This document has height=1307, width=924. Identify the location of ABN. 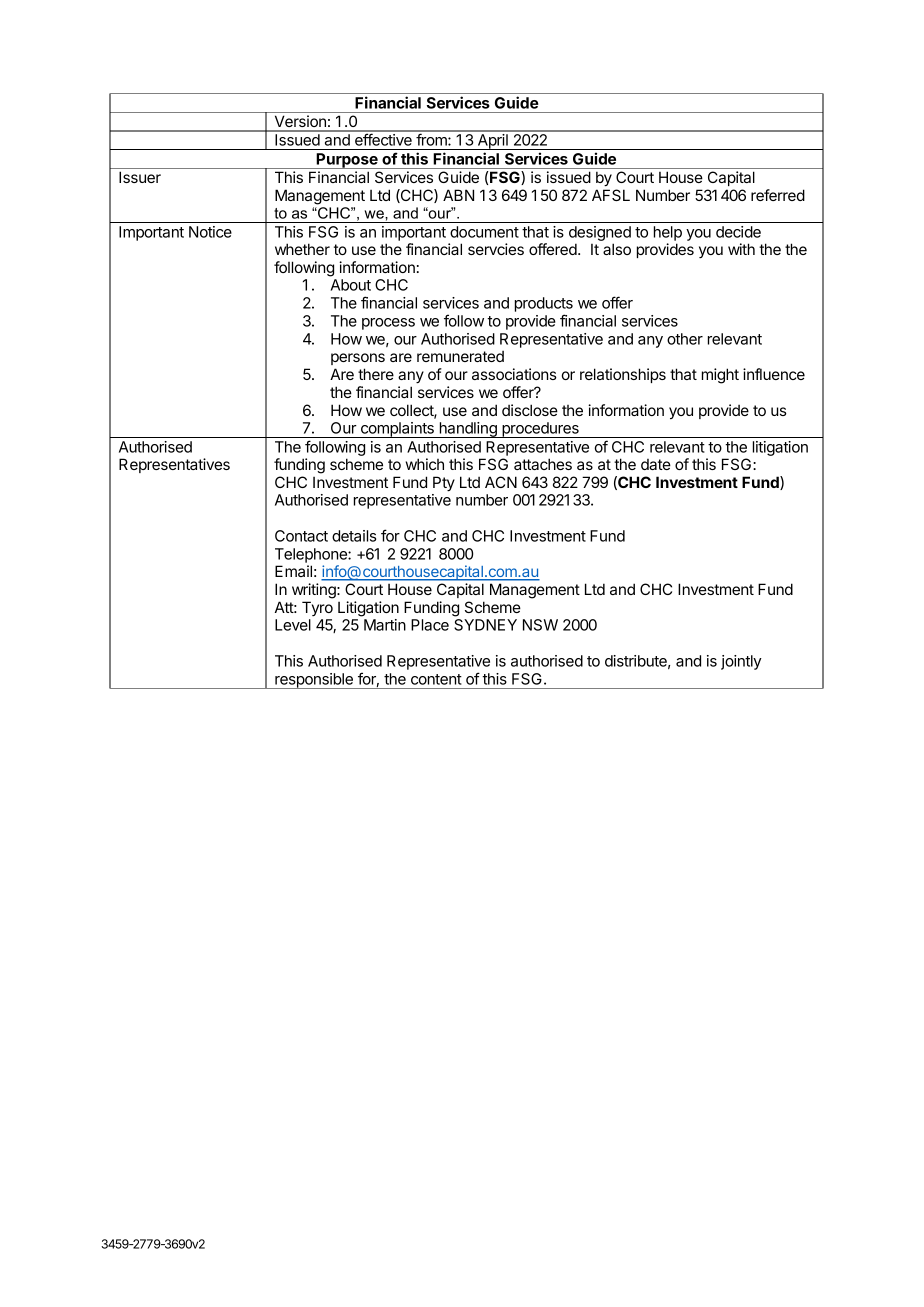
(458, 195).
